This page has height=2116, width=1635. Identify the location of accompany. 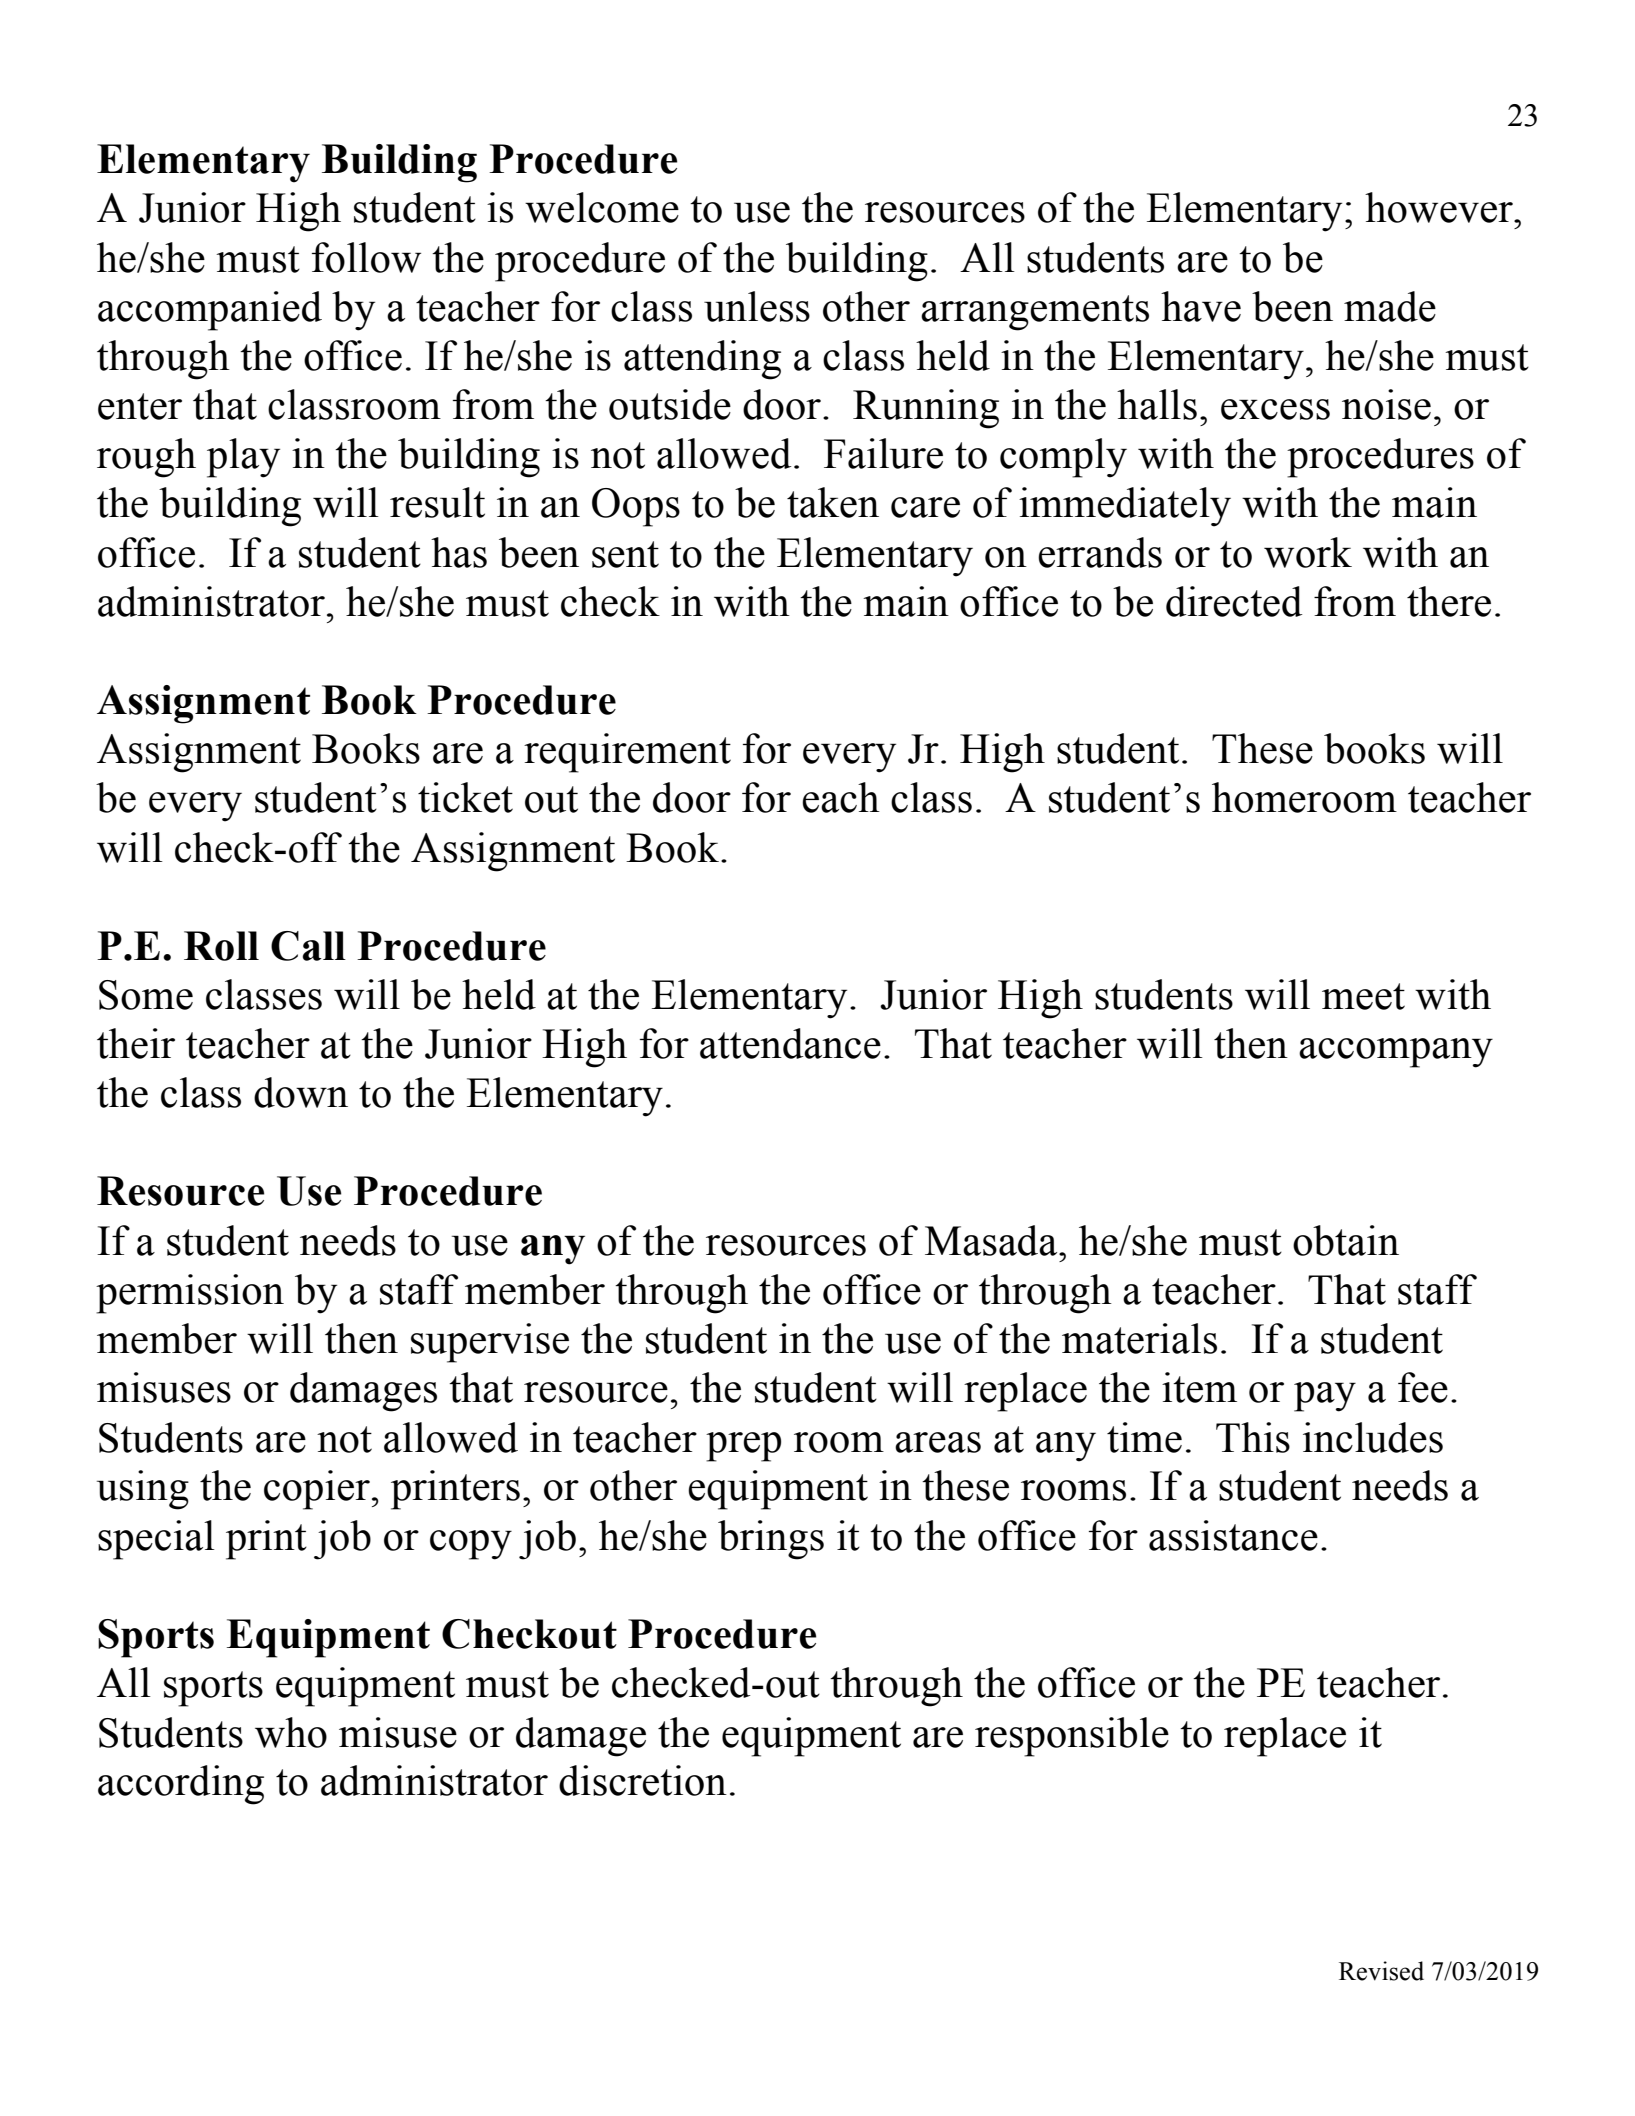
(1396, 1053).
